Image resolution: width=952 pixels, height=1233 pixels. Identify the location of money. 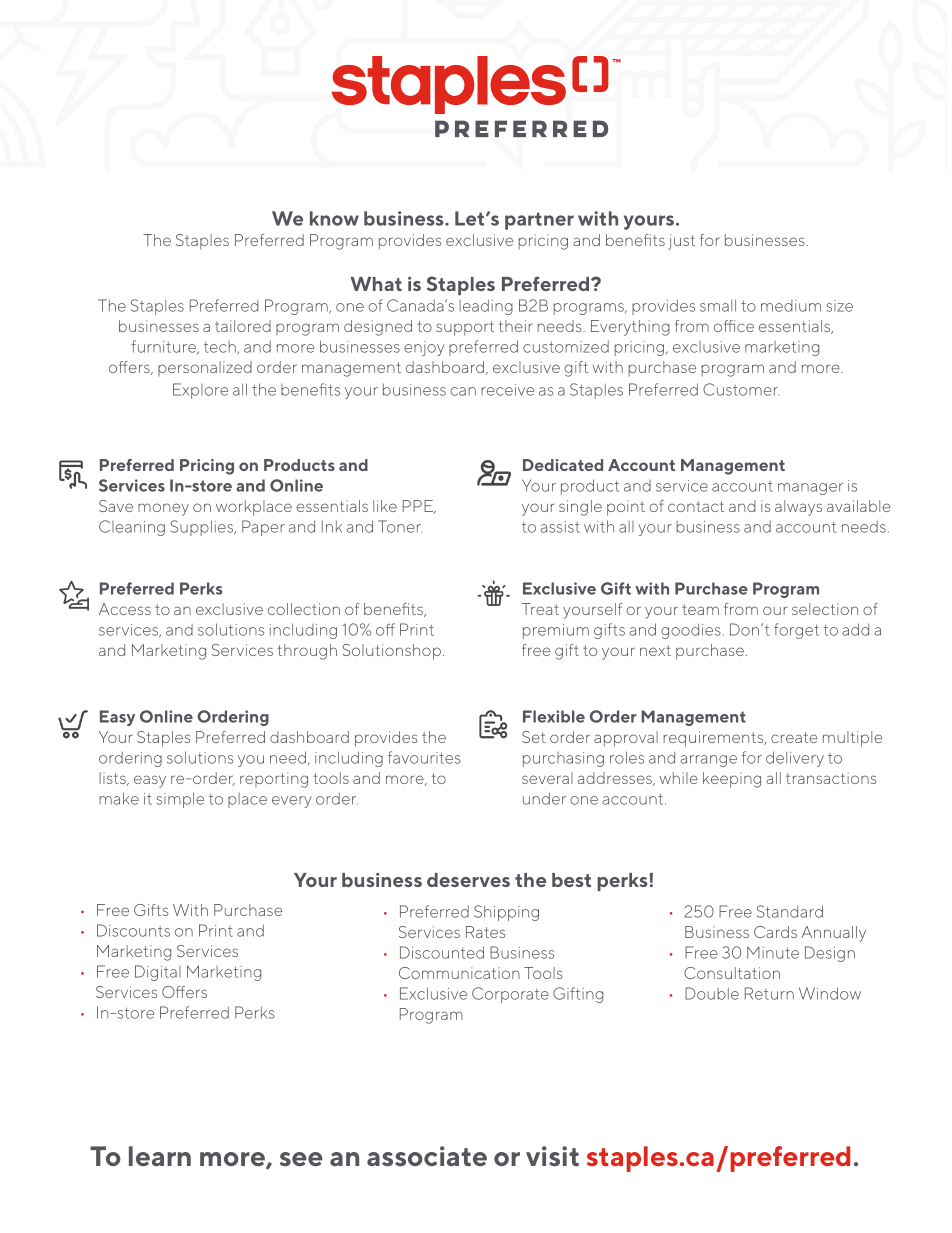
(163, 509).
